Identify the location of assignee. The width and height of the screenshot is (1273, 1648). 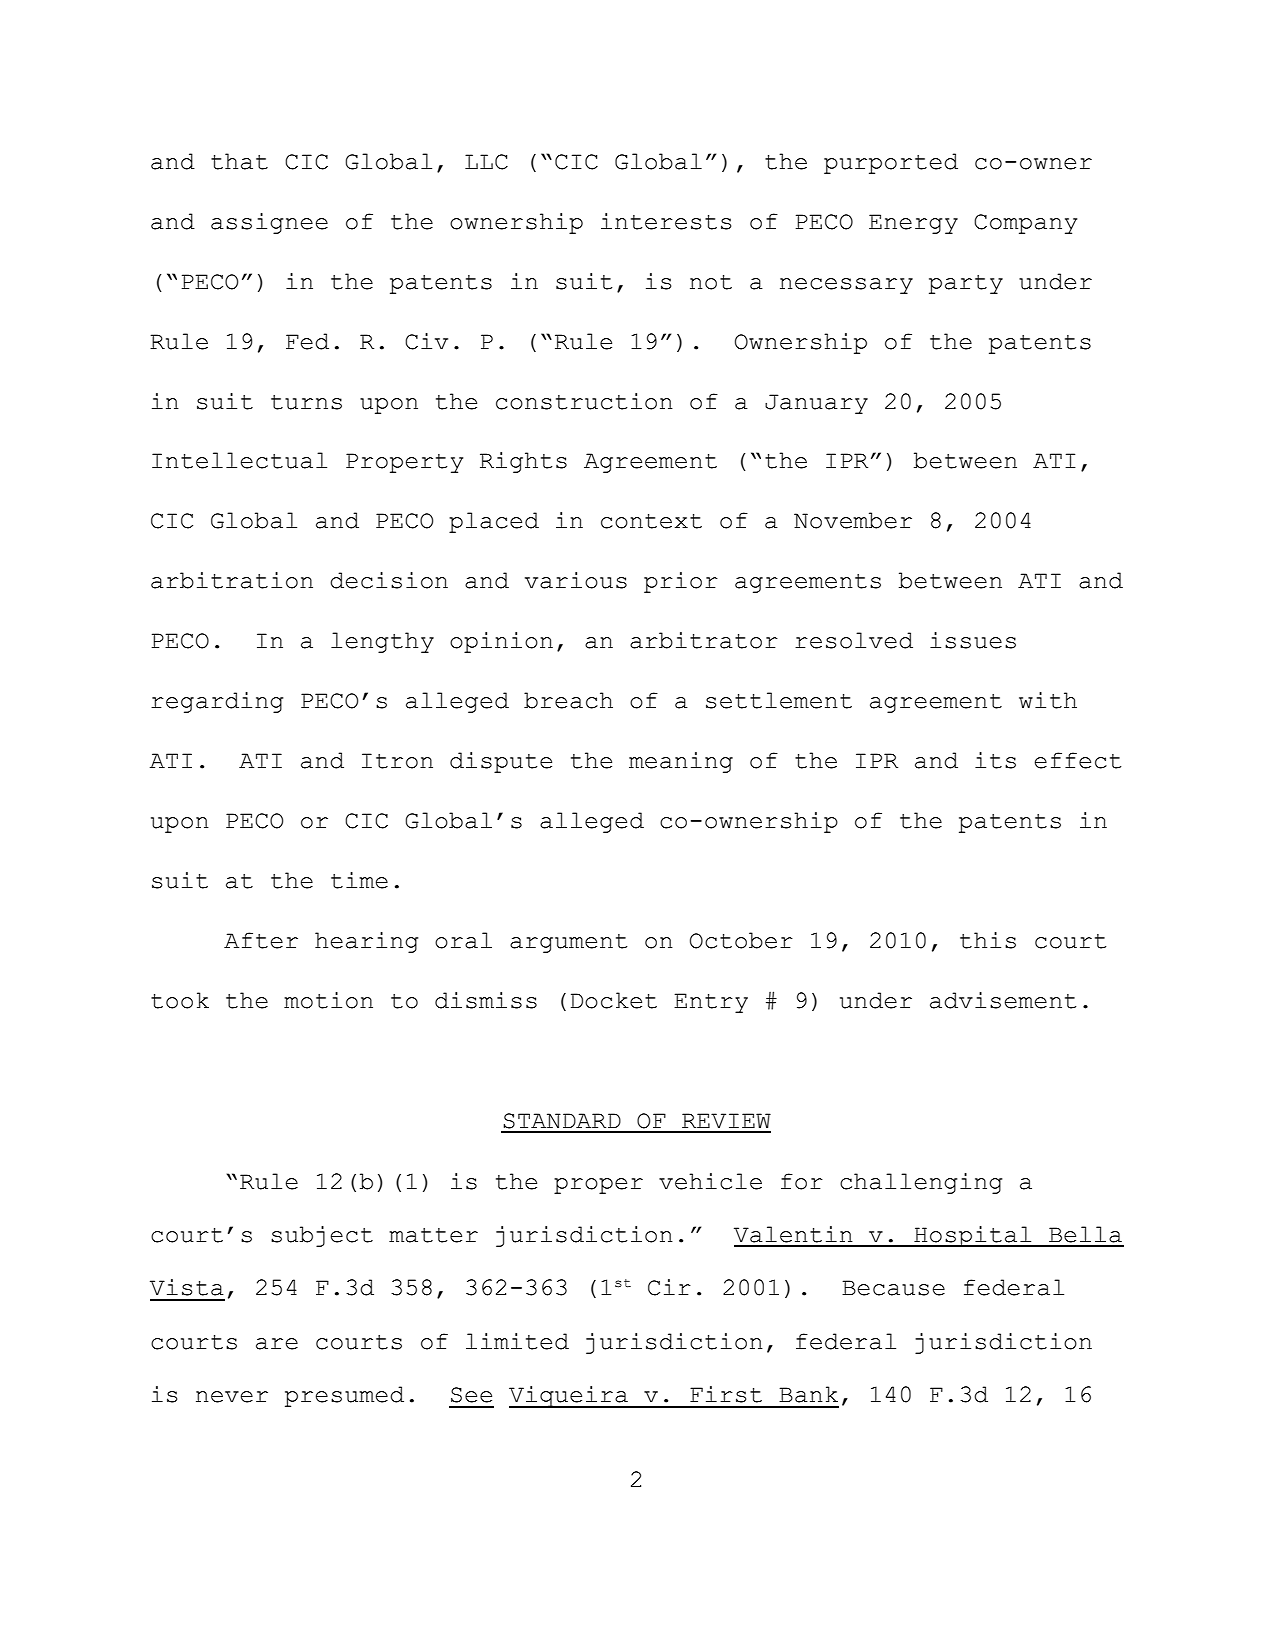
(269, 223).
